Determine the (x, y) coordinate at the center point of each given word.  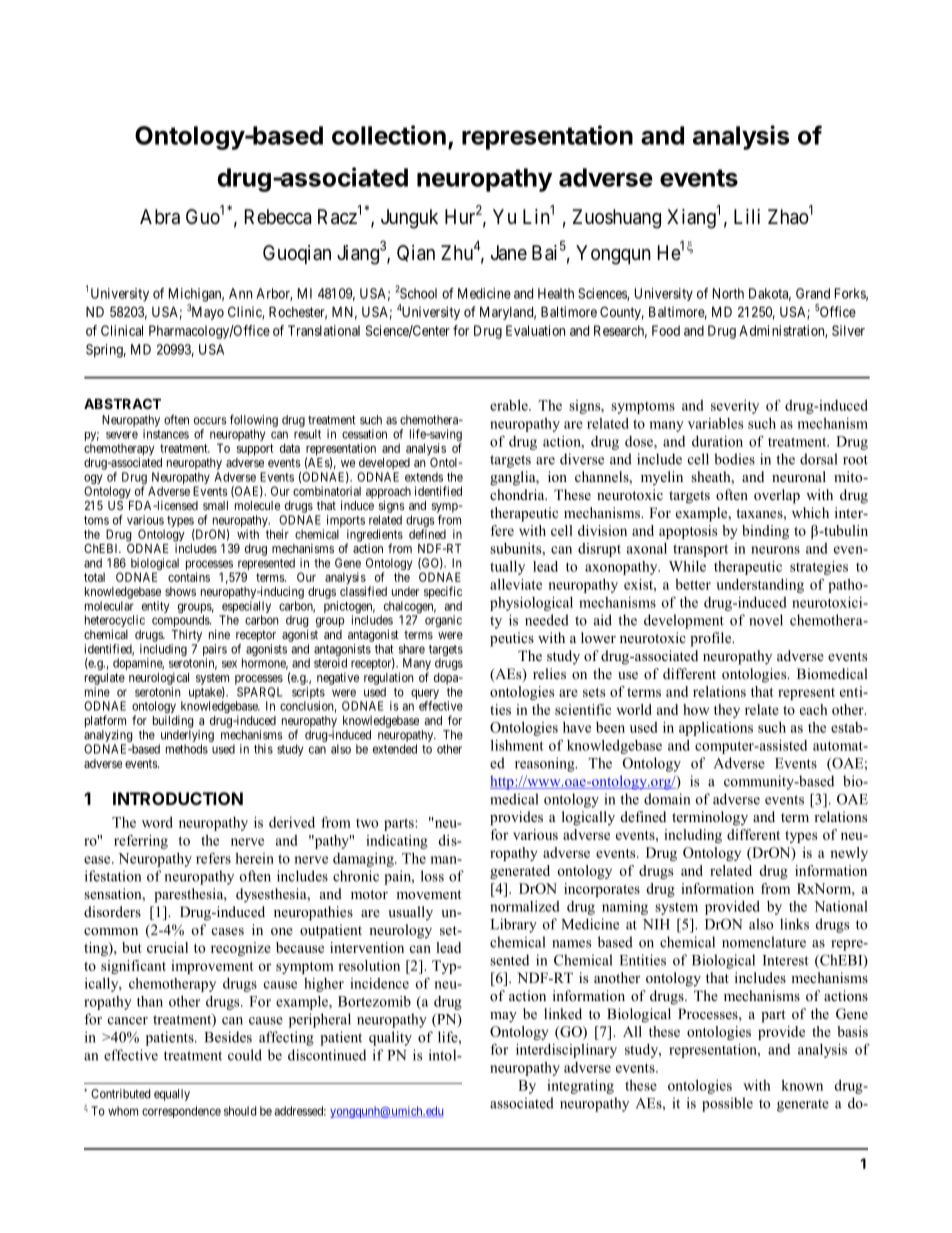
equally (172, 1095)
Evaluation (535, 330)
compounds (181, 622)
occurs (210, 421)
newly (849, 854)
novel (766, 620)
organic (443, 621)
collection (389, 135)
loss (432, 876)
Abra (160, 217)
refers (213, 858)
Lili (747, 216)
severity (735, 407)
